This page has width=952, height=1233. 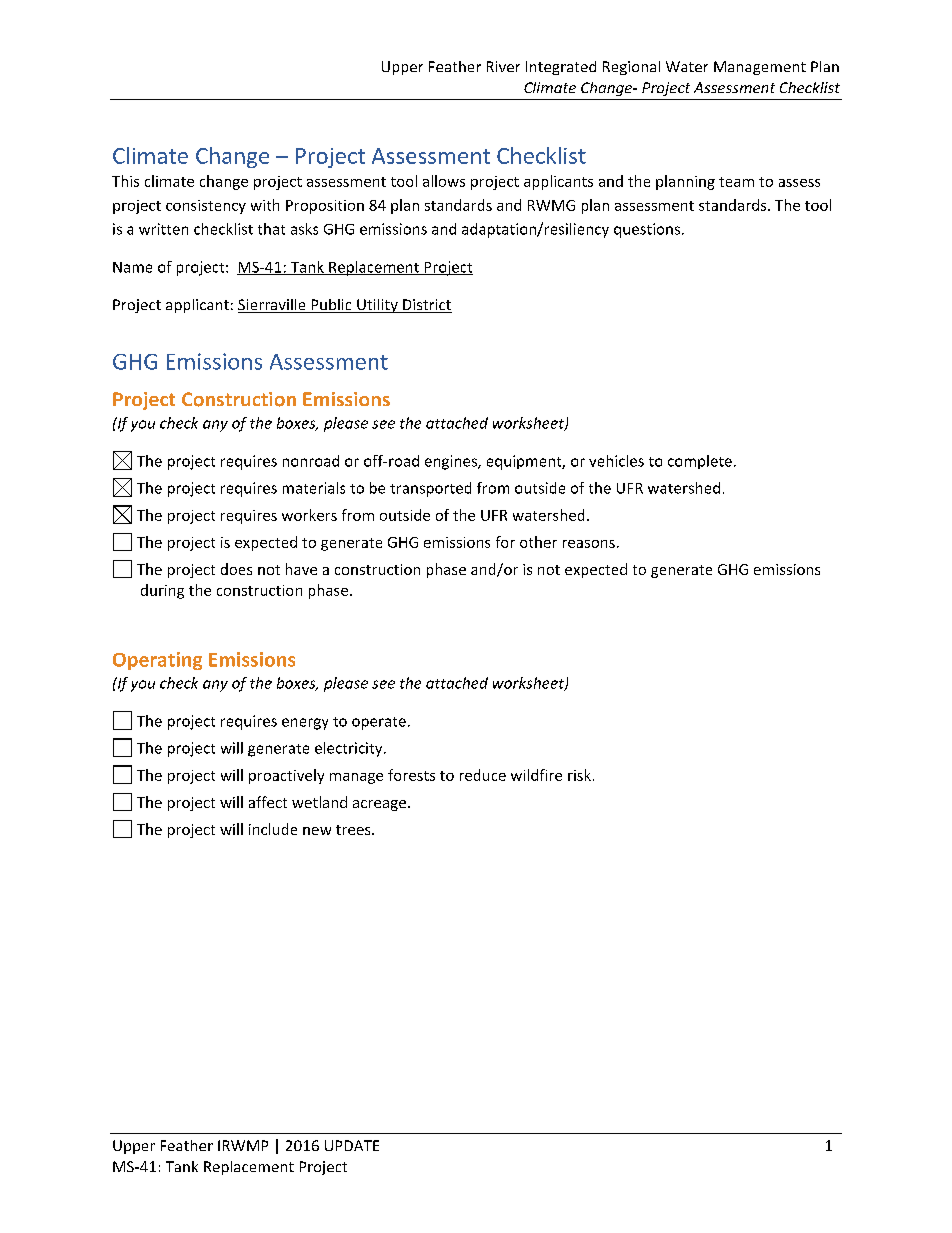 What do you see at coordinates (354, 830) in the page?
I see `trees` at bounding box center [354, 830].
